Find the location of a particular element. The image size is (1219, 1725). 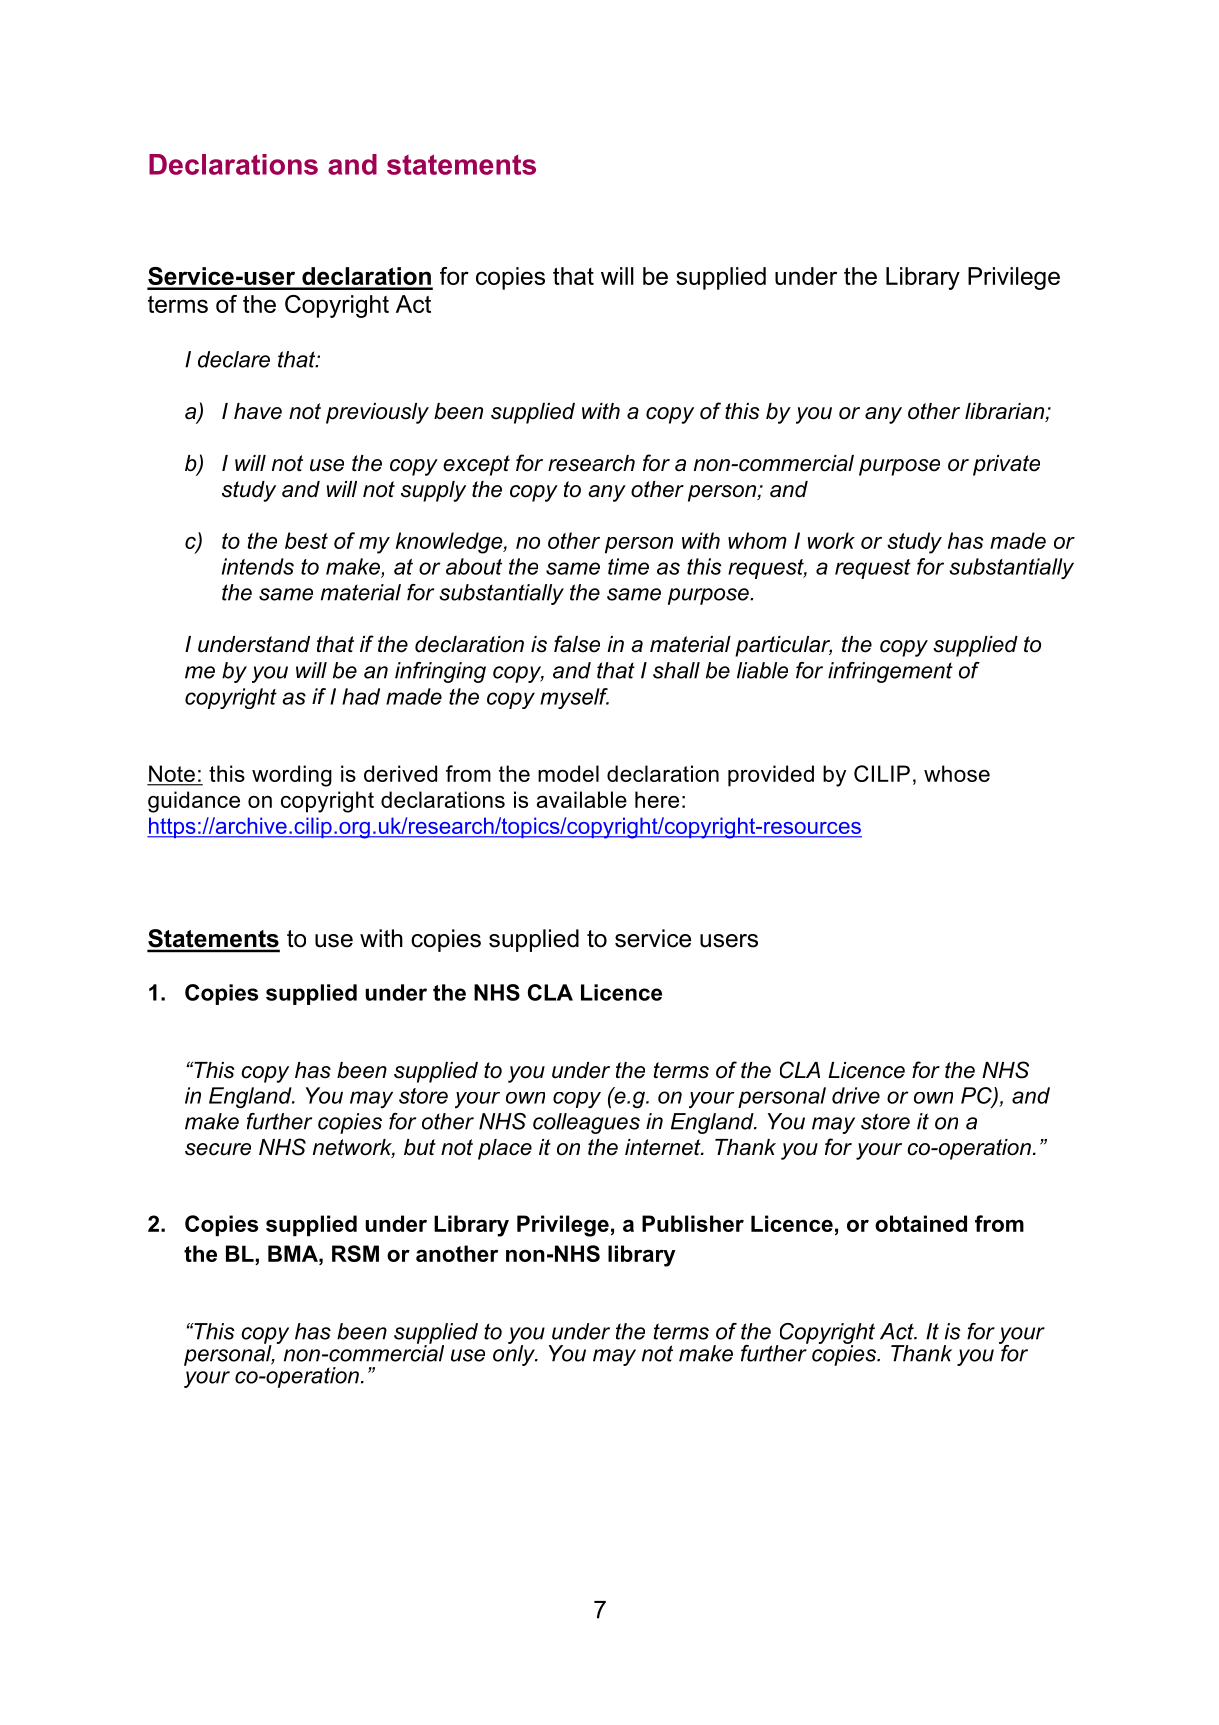

myself is located at coordinates (574, 698).
